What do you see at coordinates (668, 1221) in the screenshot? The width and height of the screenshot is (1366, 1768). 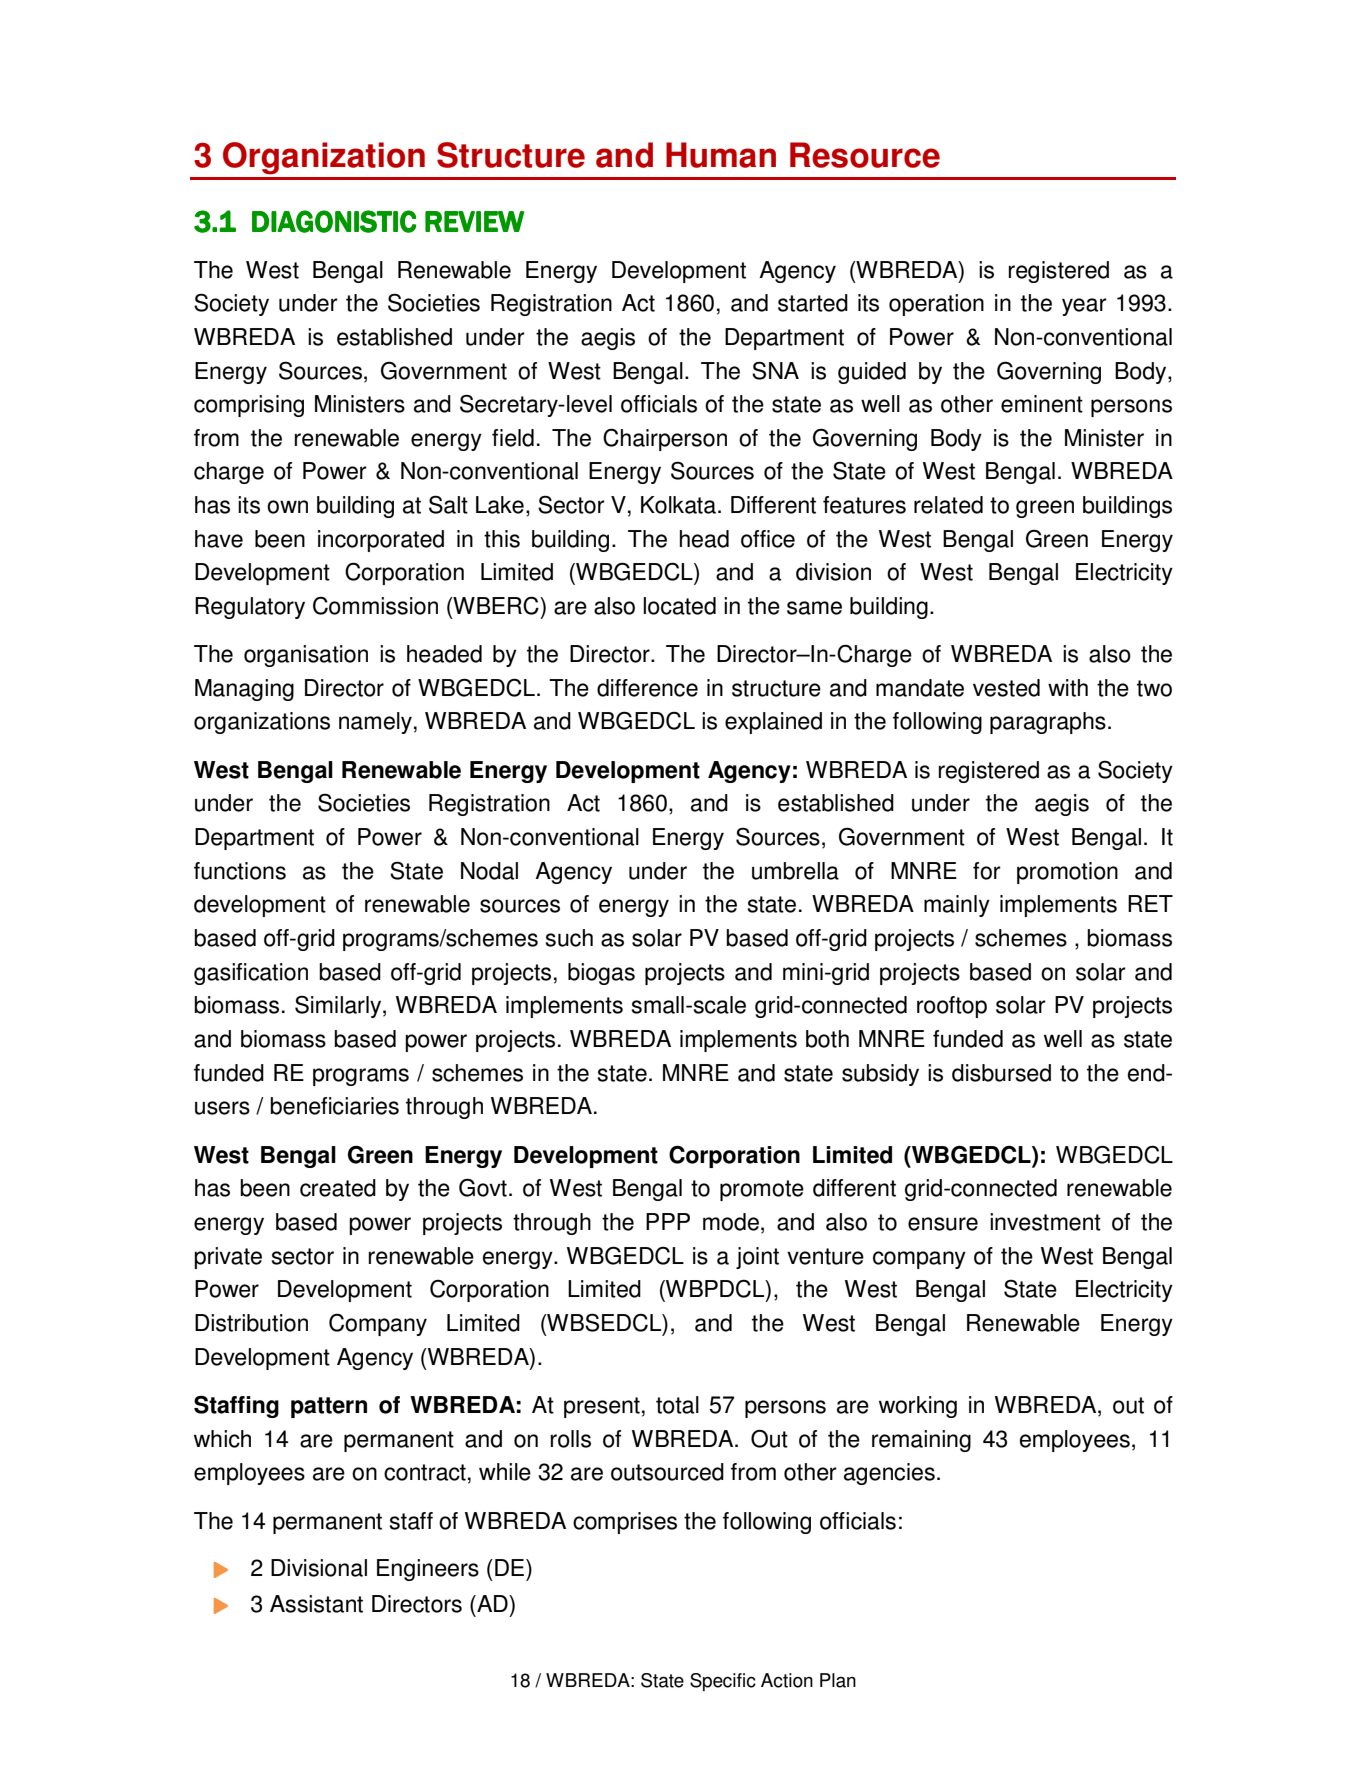 I see `PPP` at bounding box center [668, 1221].
